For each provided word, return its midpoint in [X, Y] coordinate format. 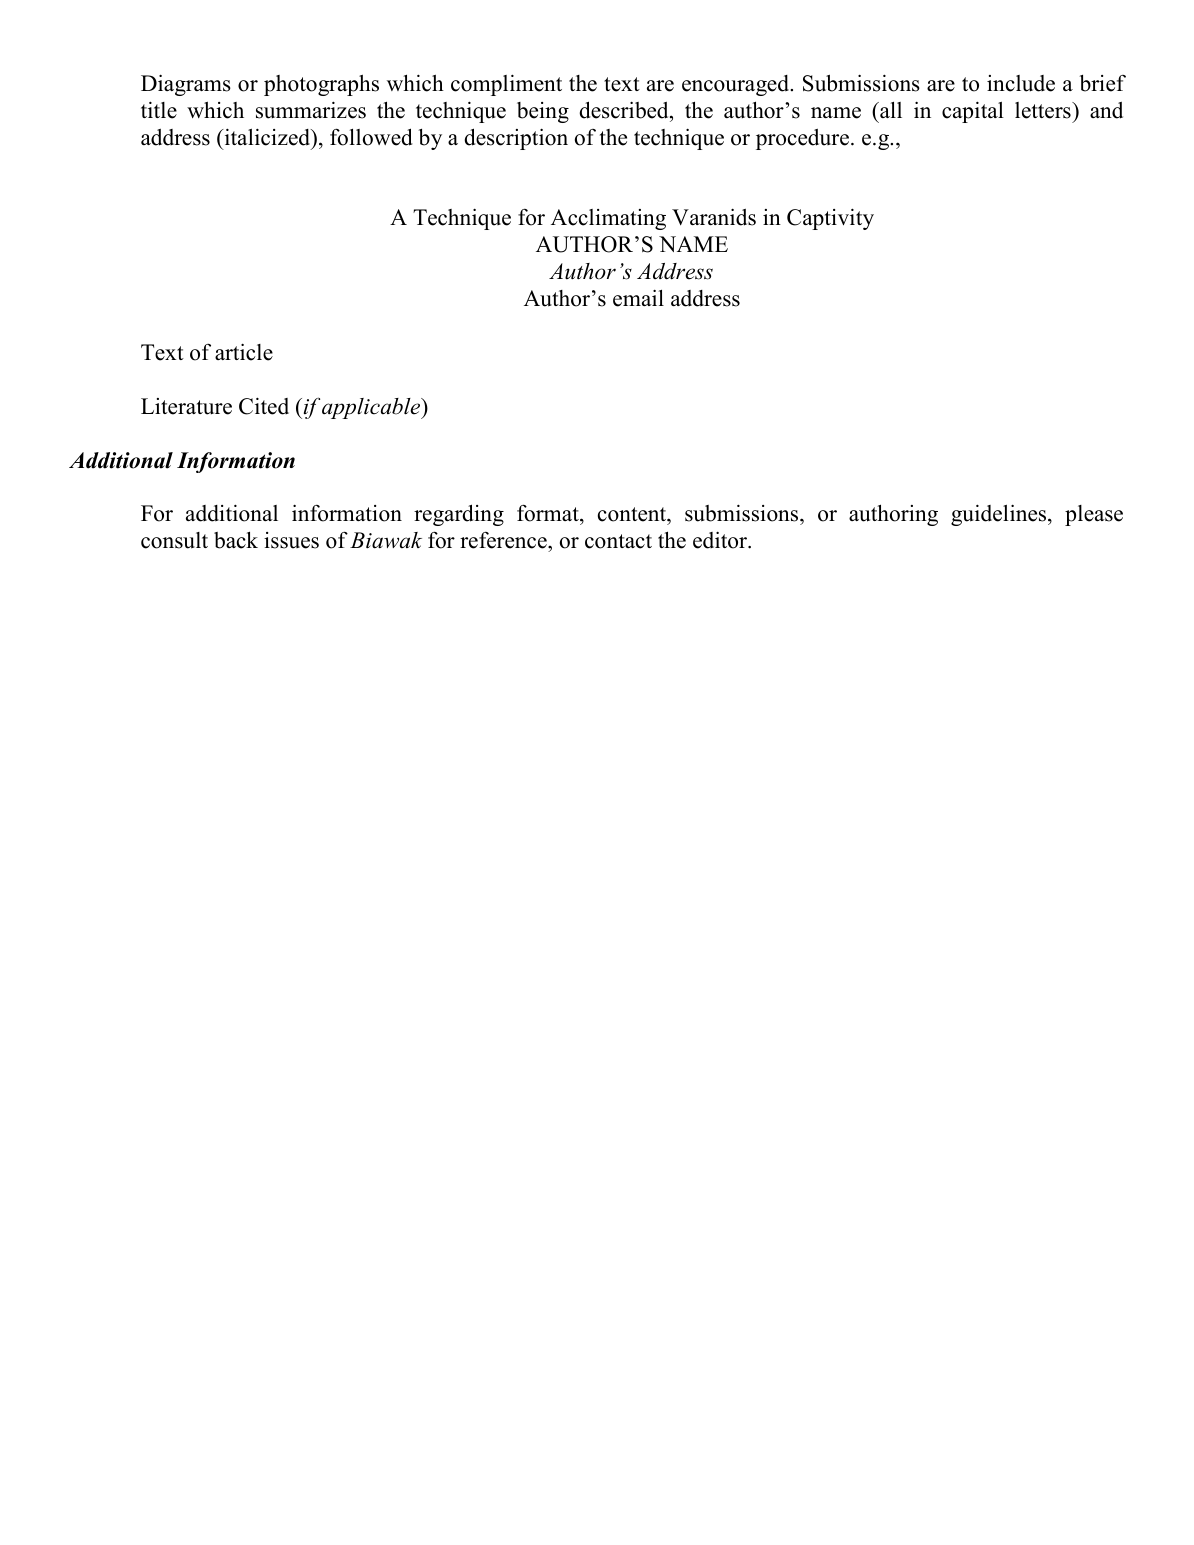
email [638, 298]
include [1021, 83]
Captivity [830, 219]
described [625, 110]
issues [291, 540]
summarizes [311, 110]
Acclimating [608, 219]
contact [618, 541]
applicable [372, 408]
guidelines [1000, 515]
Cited [264, 406]
